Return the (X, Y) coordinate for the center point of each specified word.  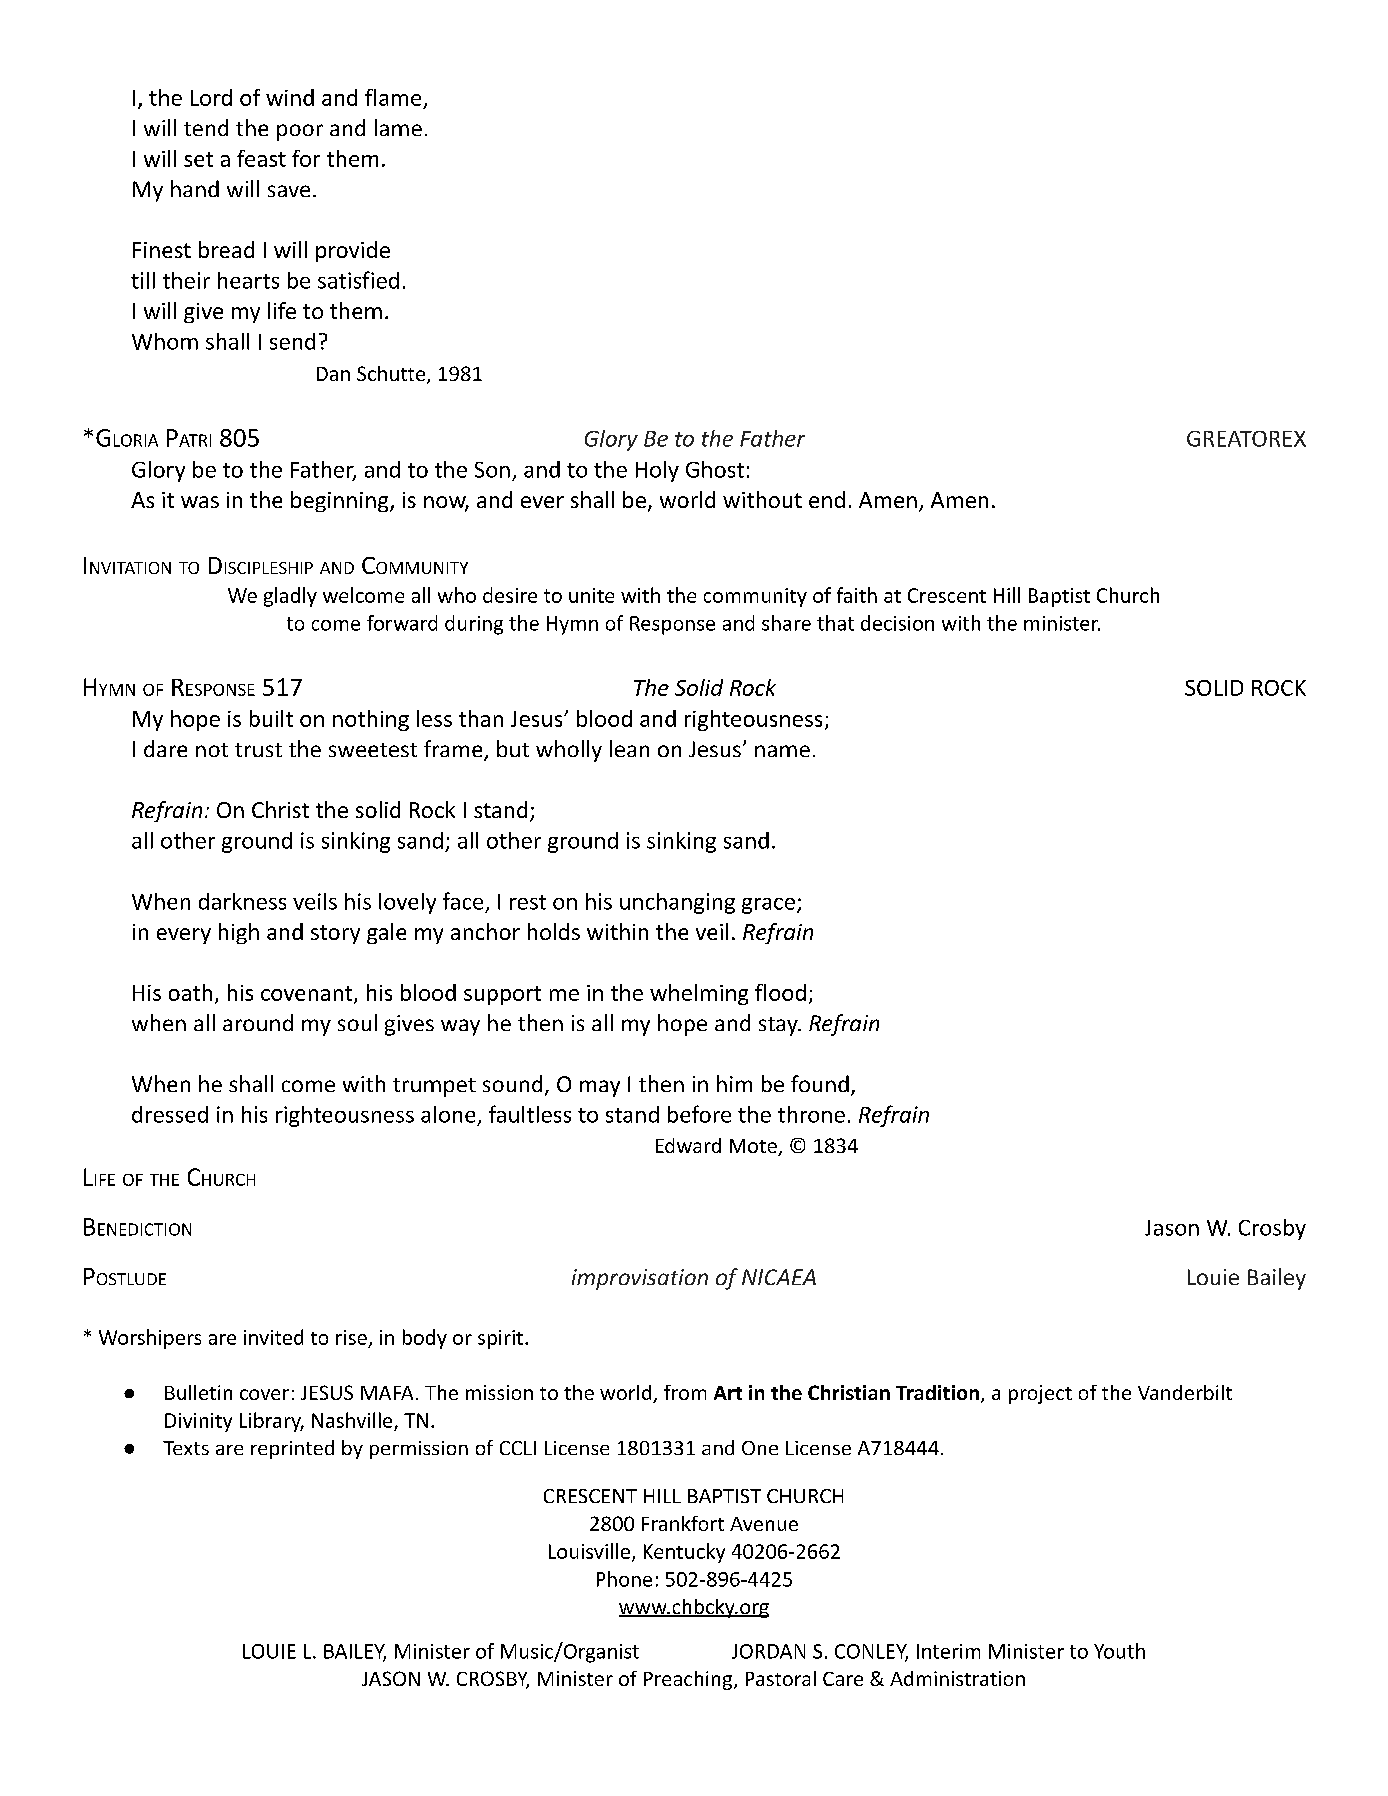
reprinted (292, 1449)
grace (768, 906)
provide (353, 251)
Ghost (715, 469)
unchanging (677, 903)
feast (261, 158)
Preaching (688, 1680)
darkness (242, 901)
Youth (1119, 1651)
